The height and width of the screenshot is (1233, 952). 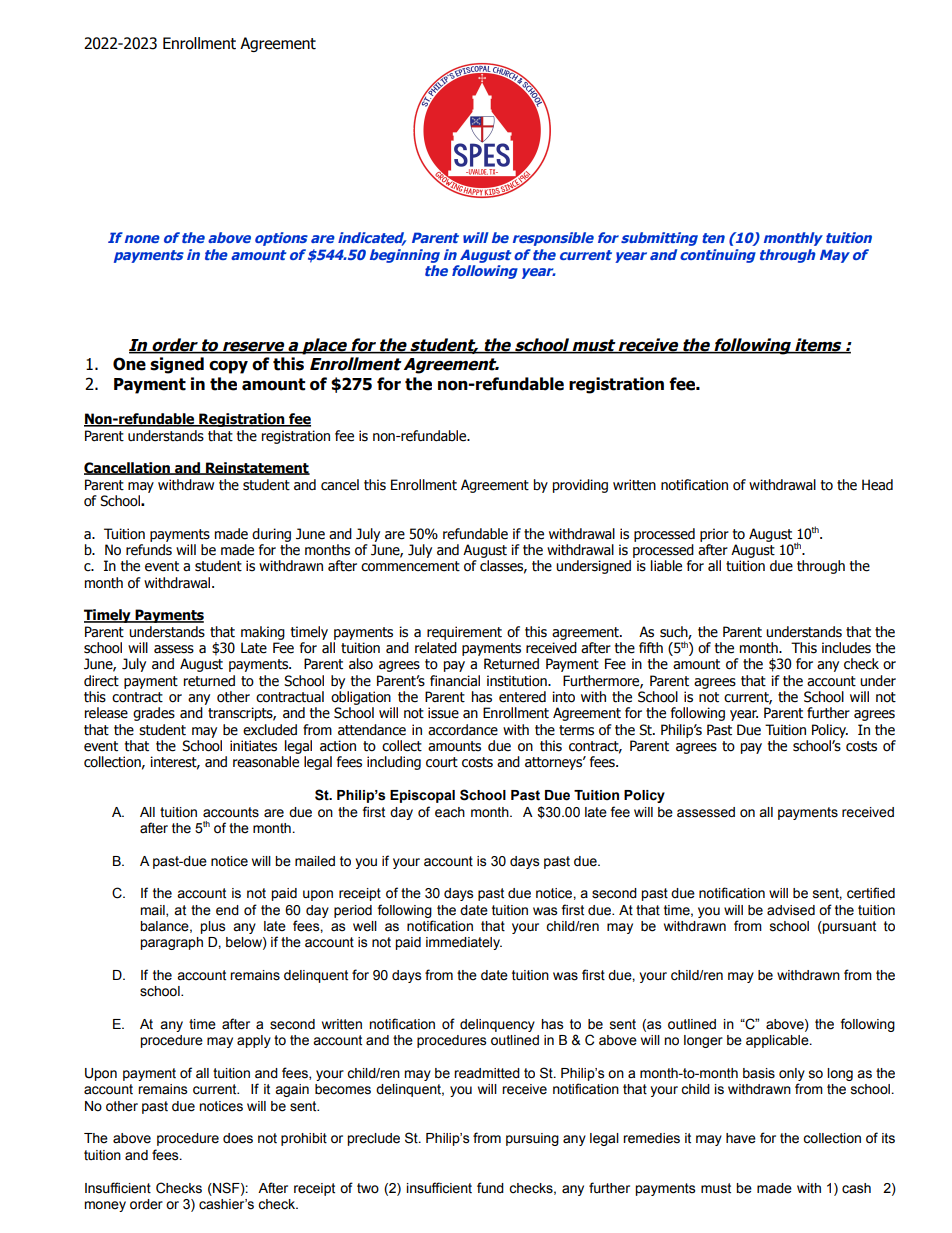 I want to click on does, so click(x=238, y=1138).
